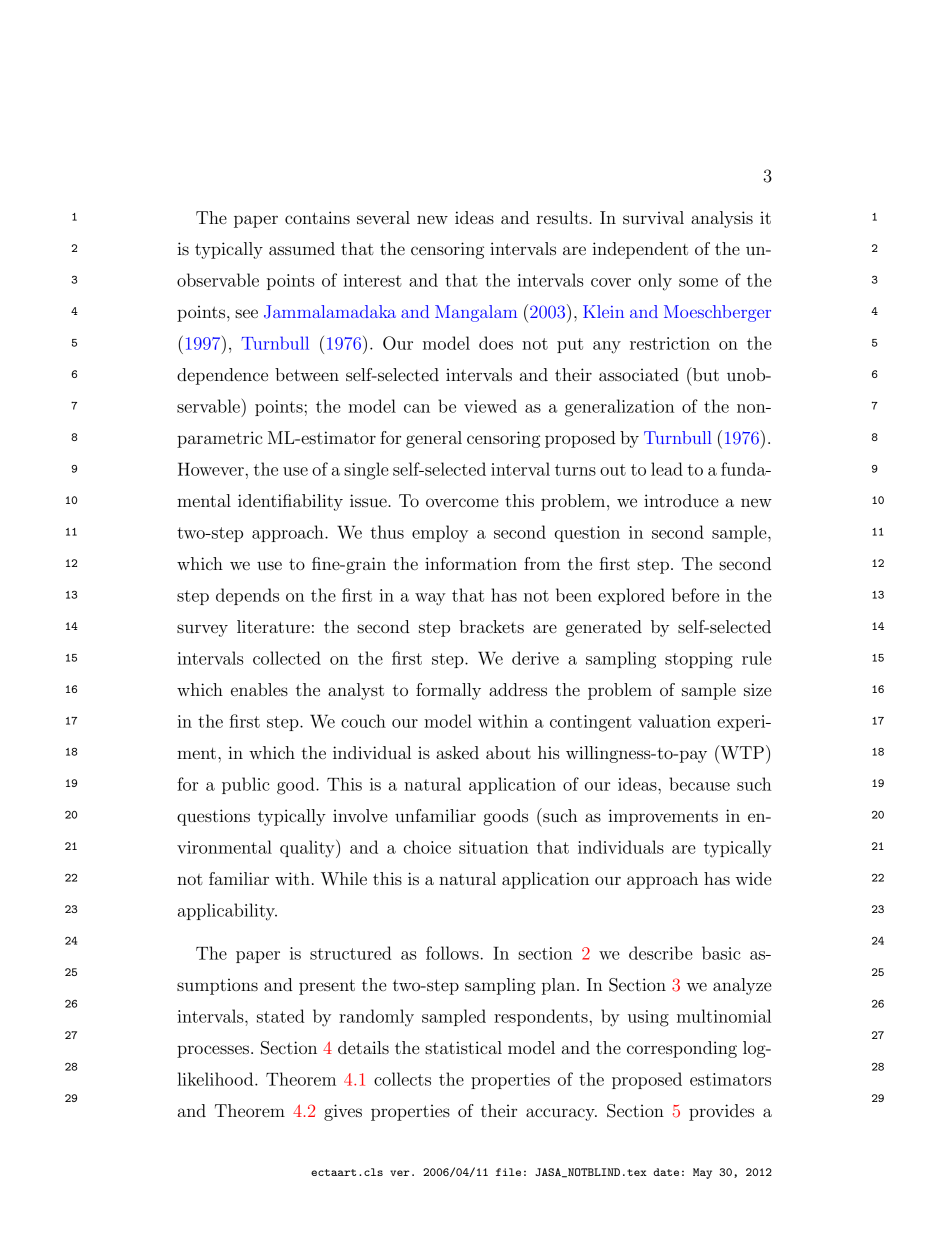 Image resolution: width=952 pixels, height=1233 pixels. What do you see at coordinates (702, 1173) in the document?
I see `May` at bounding box center [702, 1173].
